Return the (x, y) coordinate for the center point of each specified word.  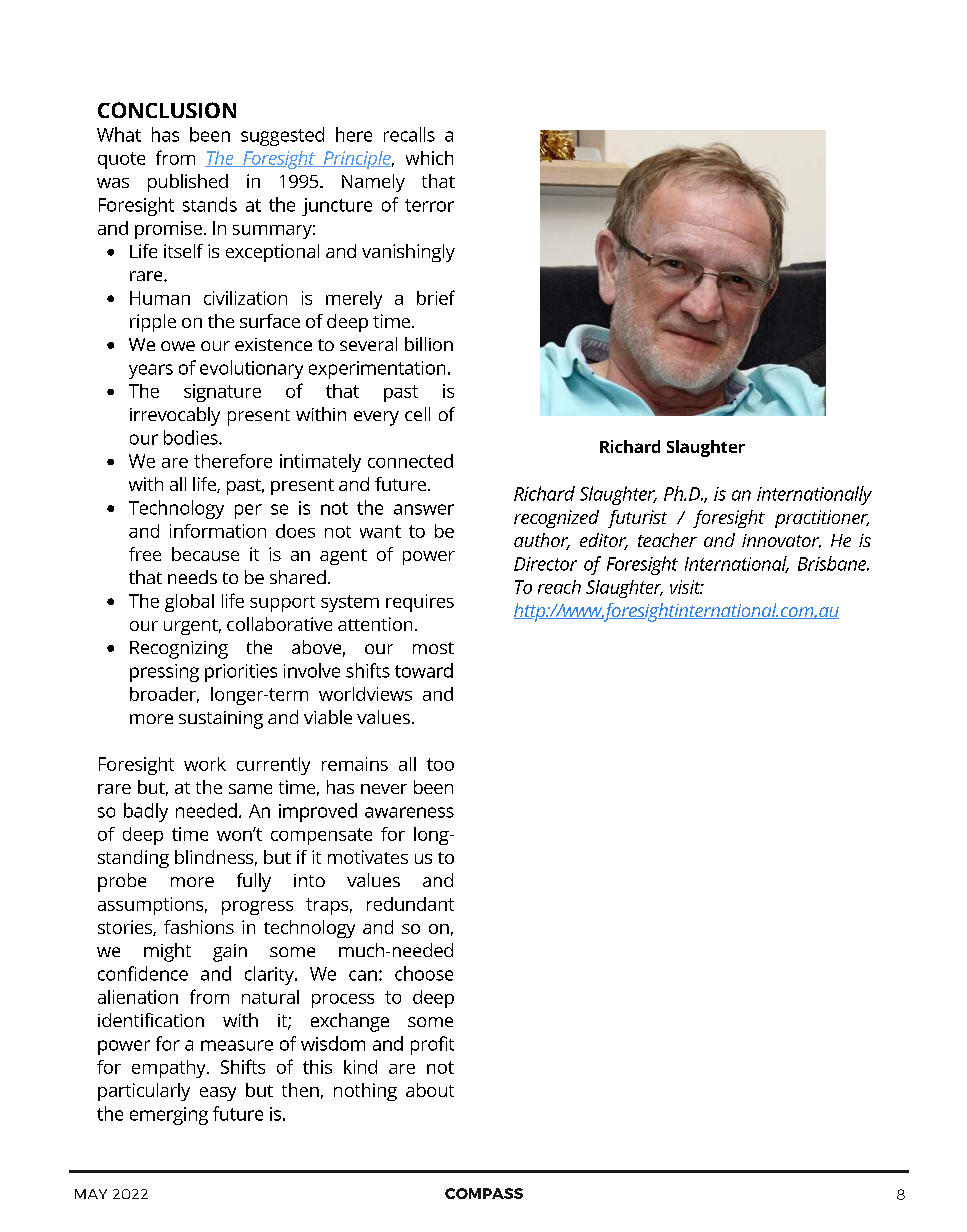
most (433, 648)
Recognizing (179, 650)
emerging (169, 1116)
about (430, 1090)
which (429, 158)
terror (429, 205)
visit (686, 587)
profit (432, 1045)
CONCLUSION (167, 110)
